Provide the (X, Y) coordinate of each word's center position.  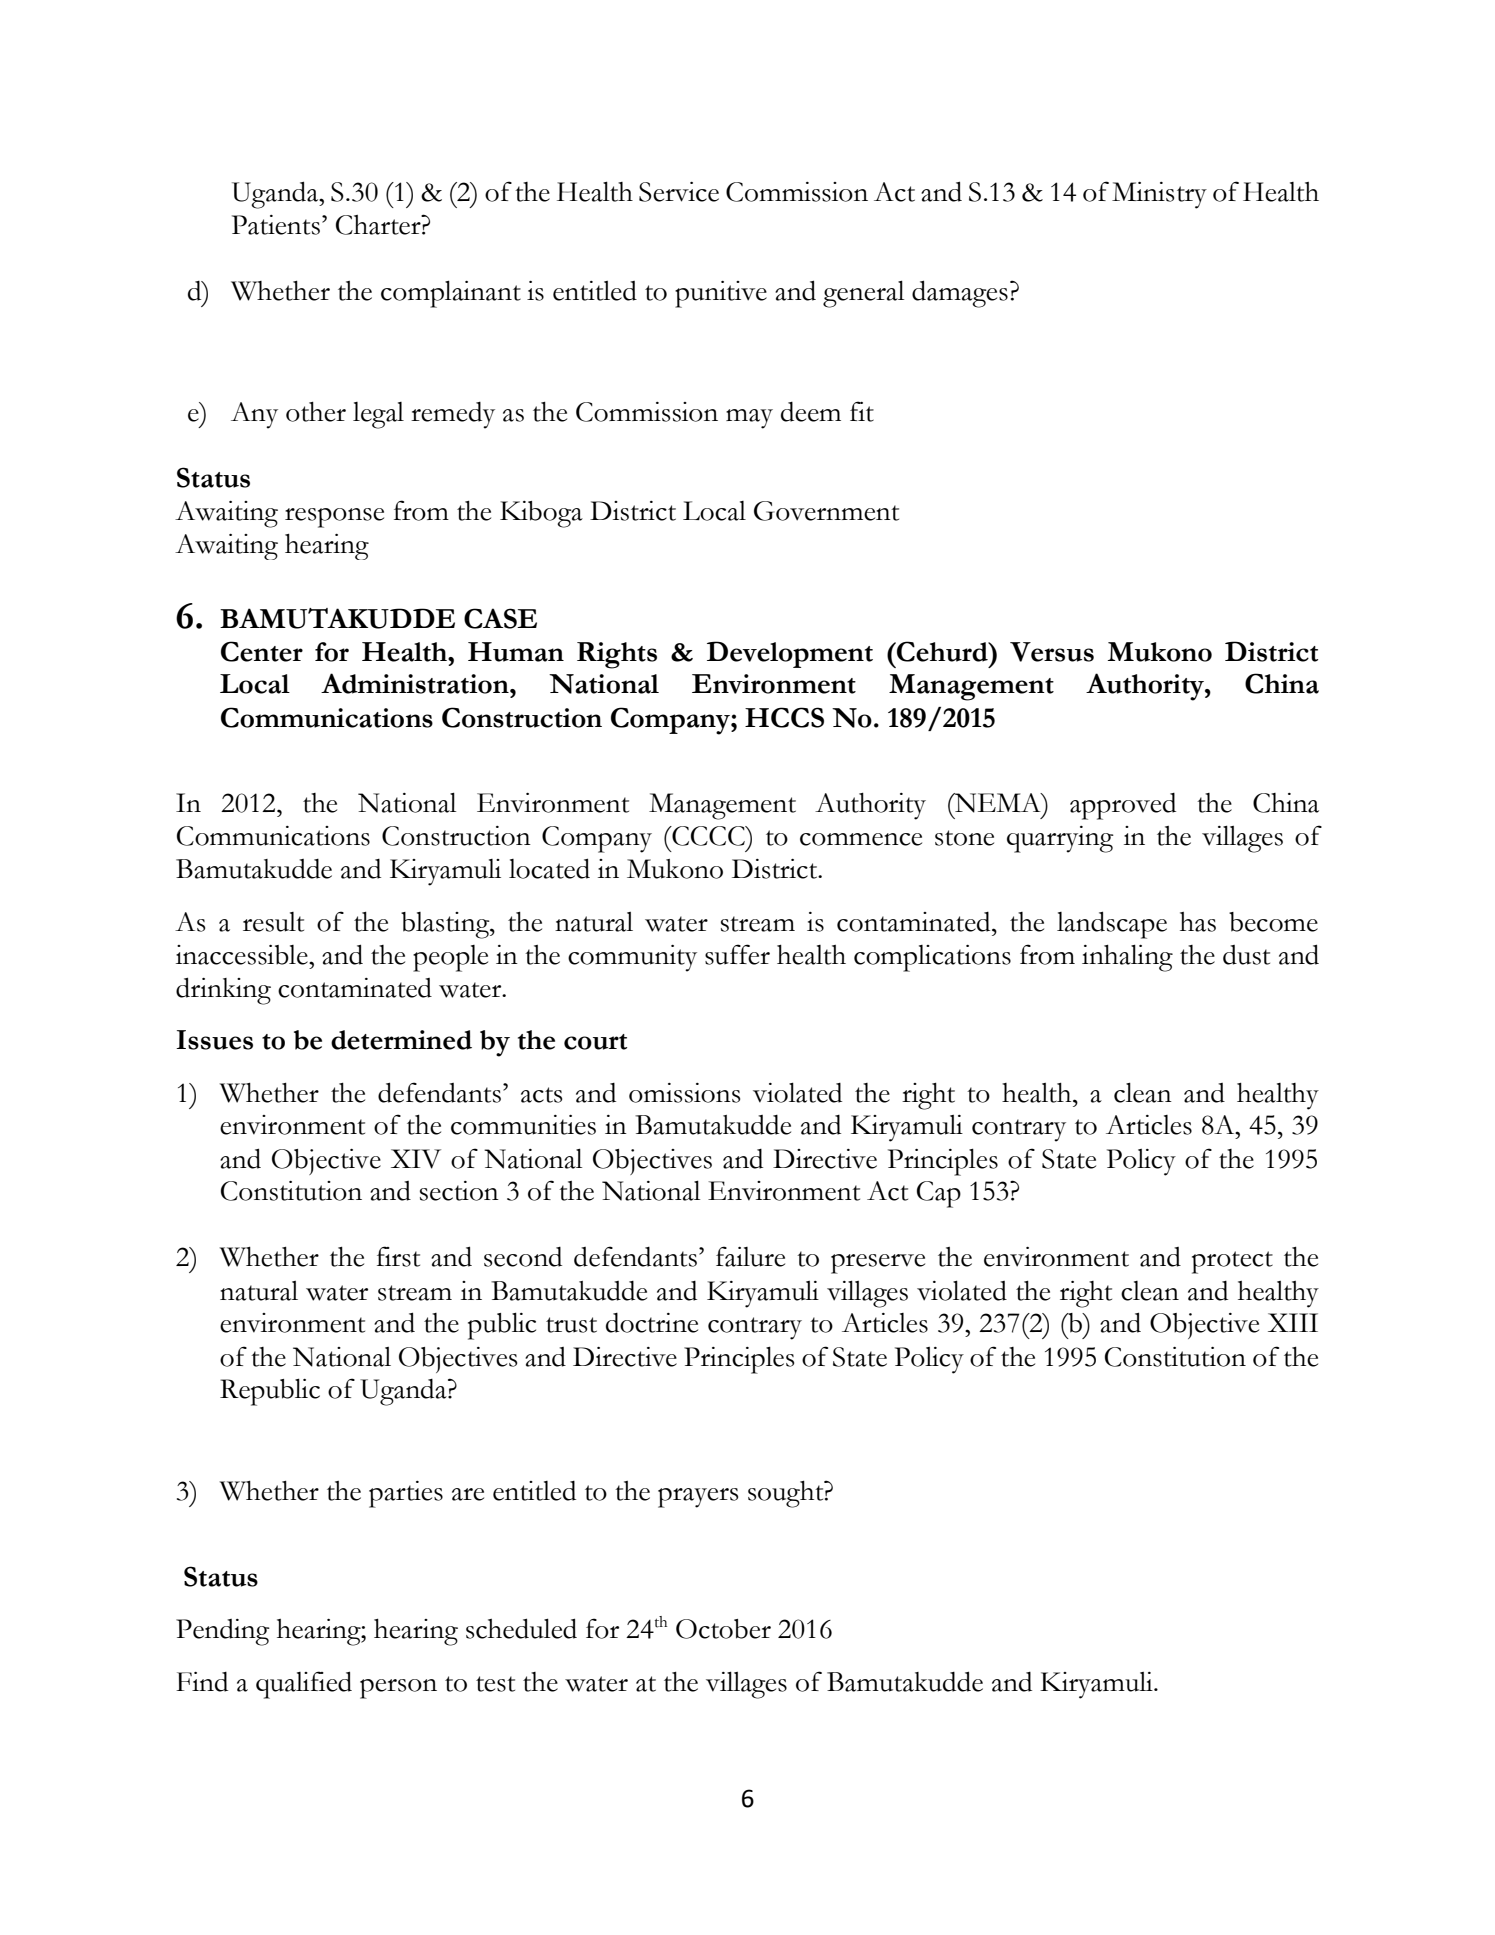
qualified (304, 1685)
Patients (276, 225)
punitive (721, 294)
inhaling (1127, 958)
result (273, 922)
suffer (737, 954)
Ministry (1159, 195)
